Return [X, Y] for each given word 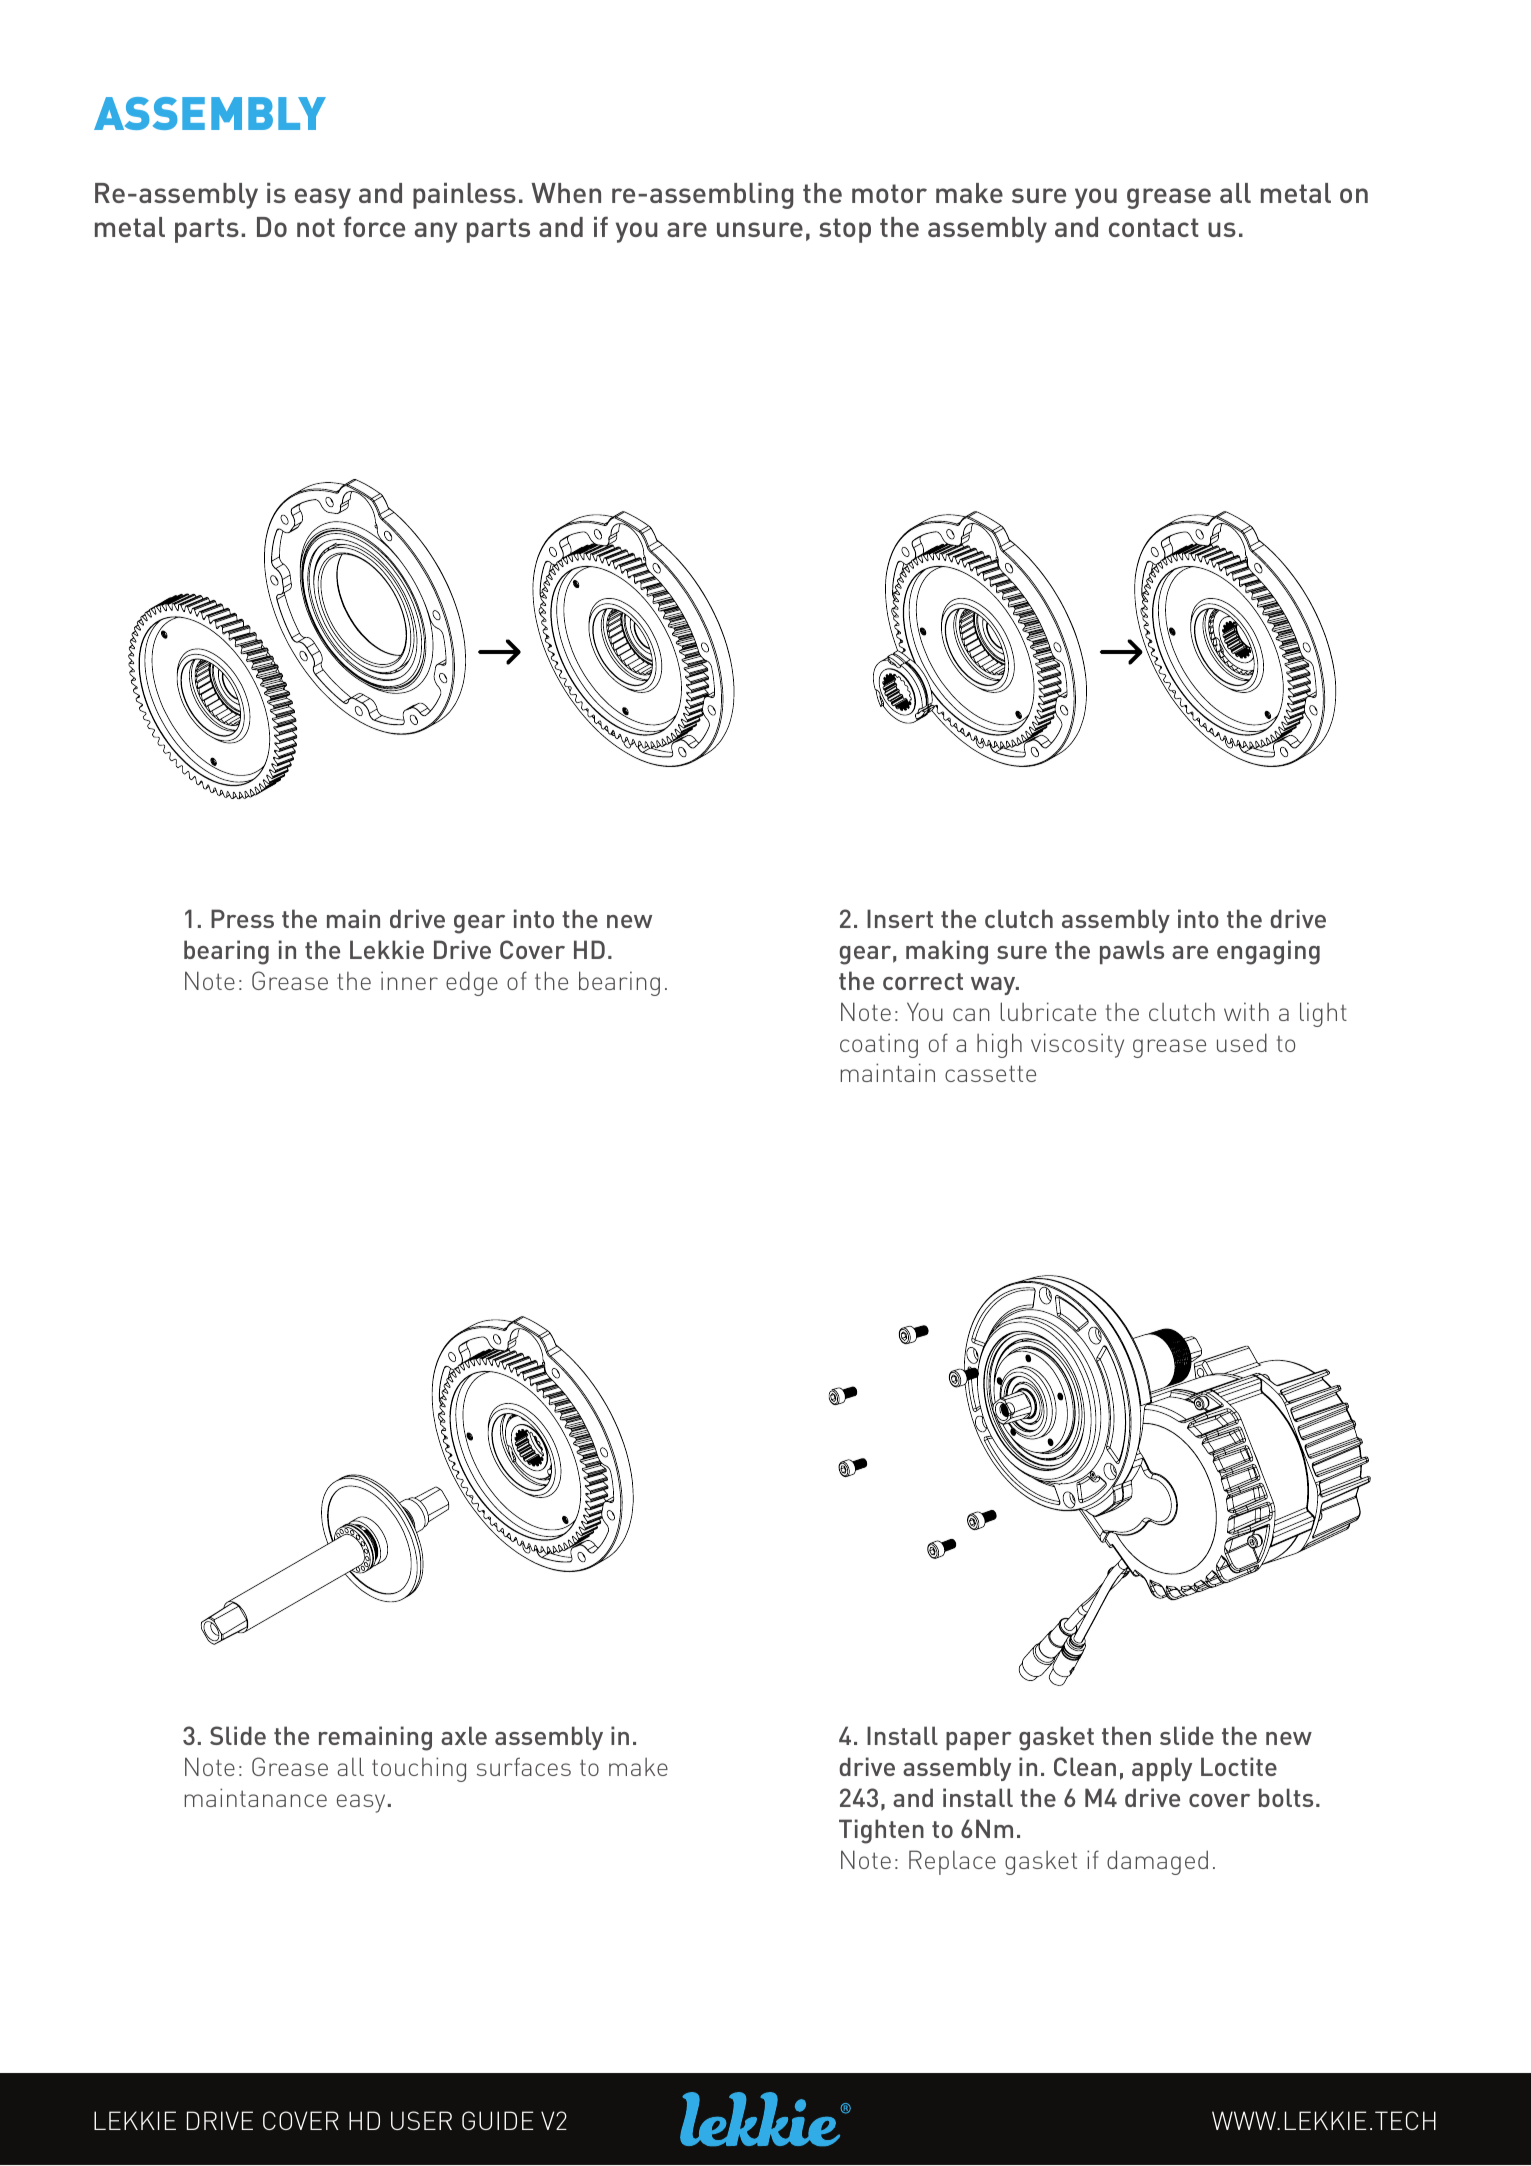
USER [421, 2120]
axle [464, 1735]
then [1126, 1735]
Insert [900, 918]
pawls [1132, 952]
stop [845, 230]
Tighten [881, 1831]
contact [1154, 227]
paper [979, 1741]
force [374, 226]
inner [409, 980]
